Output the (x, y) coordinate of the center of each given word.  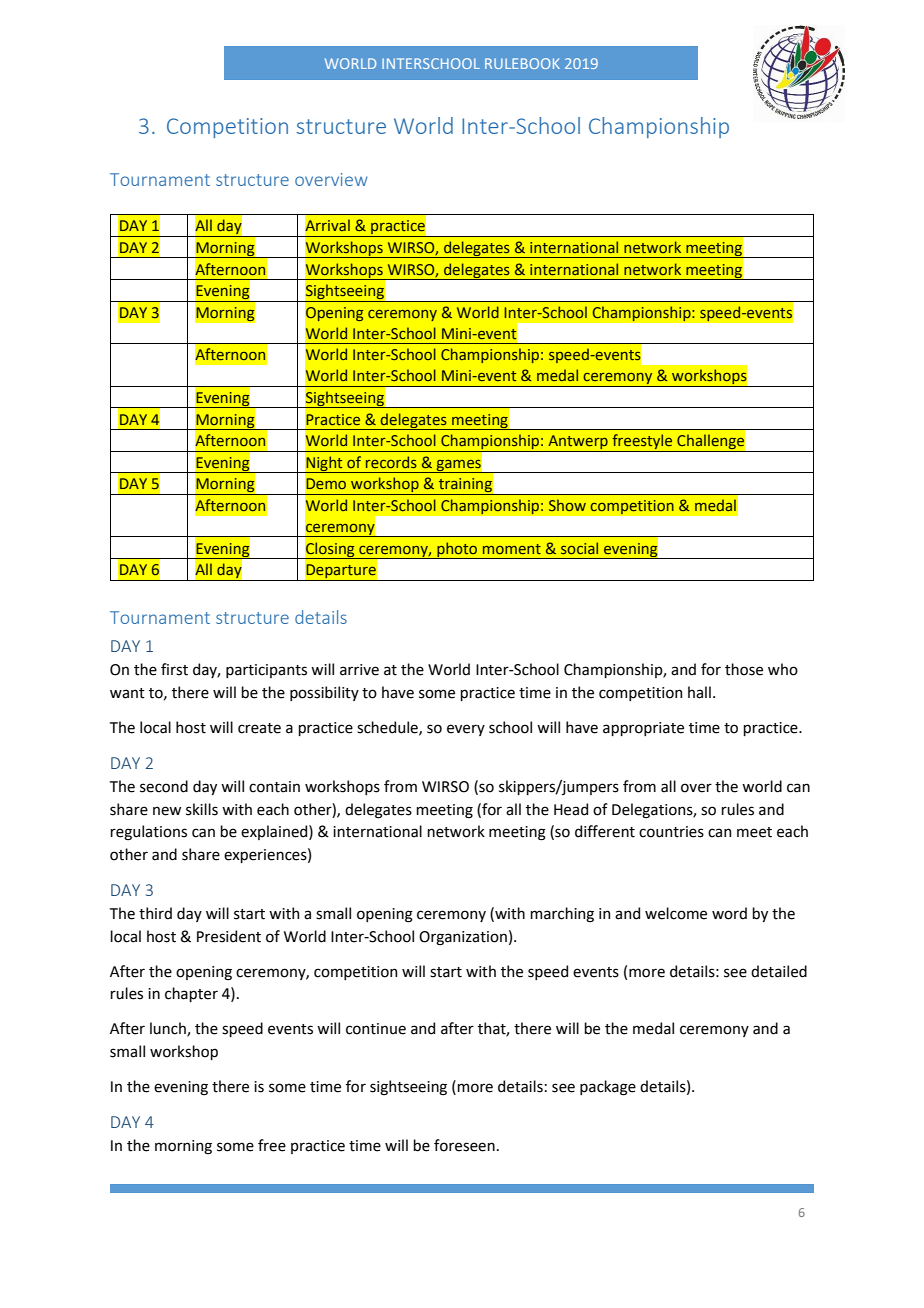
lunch (169, 1029)
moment (512, 549)
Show (567, 505)
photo (457, 550)
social (579, 548)
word (729, 913)
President (229, 936)
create (259, 728)
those (744, 669)
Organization (463, 938)
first (174, 669)
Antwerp (578, 443)
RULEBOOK (522, 63)
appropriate (643, 729)
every (466, 730)
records (391, 462)
